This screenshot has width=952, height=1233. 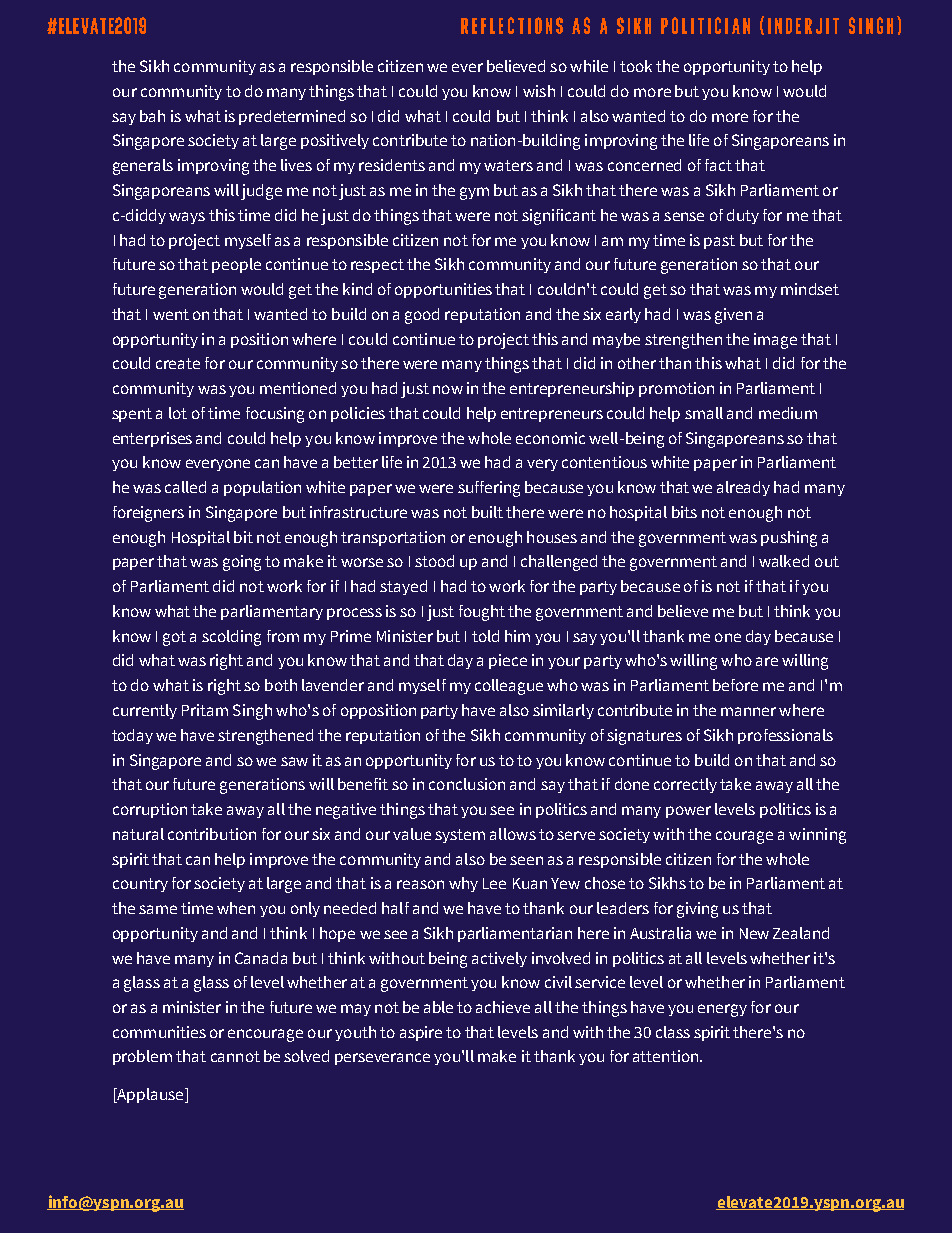 I want to click on lot, so click(x=178, y=413).
